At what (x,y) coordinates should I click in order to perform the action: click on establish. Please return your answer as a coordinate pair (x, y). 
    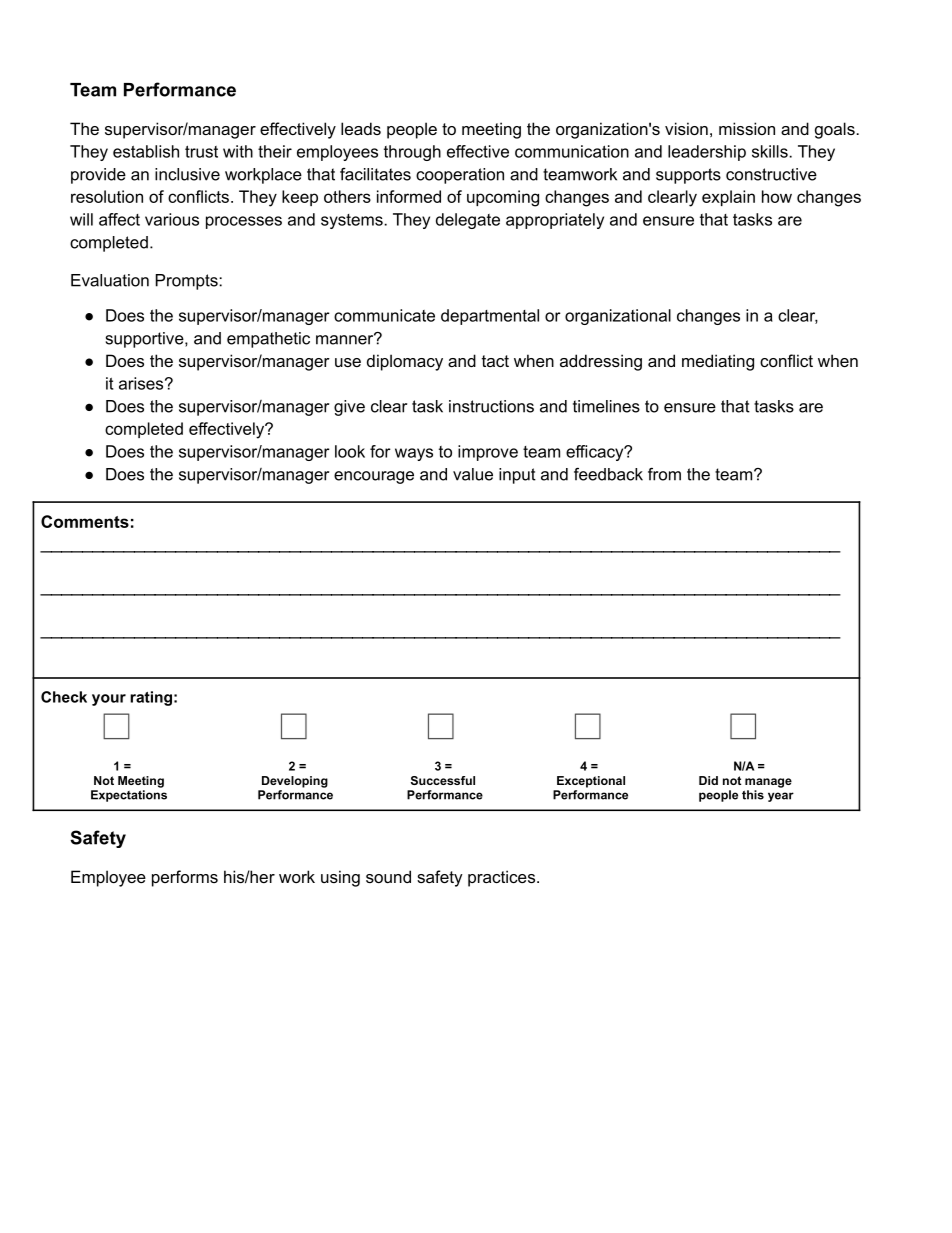
    Looking at the image, I should click on (146, 151).
